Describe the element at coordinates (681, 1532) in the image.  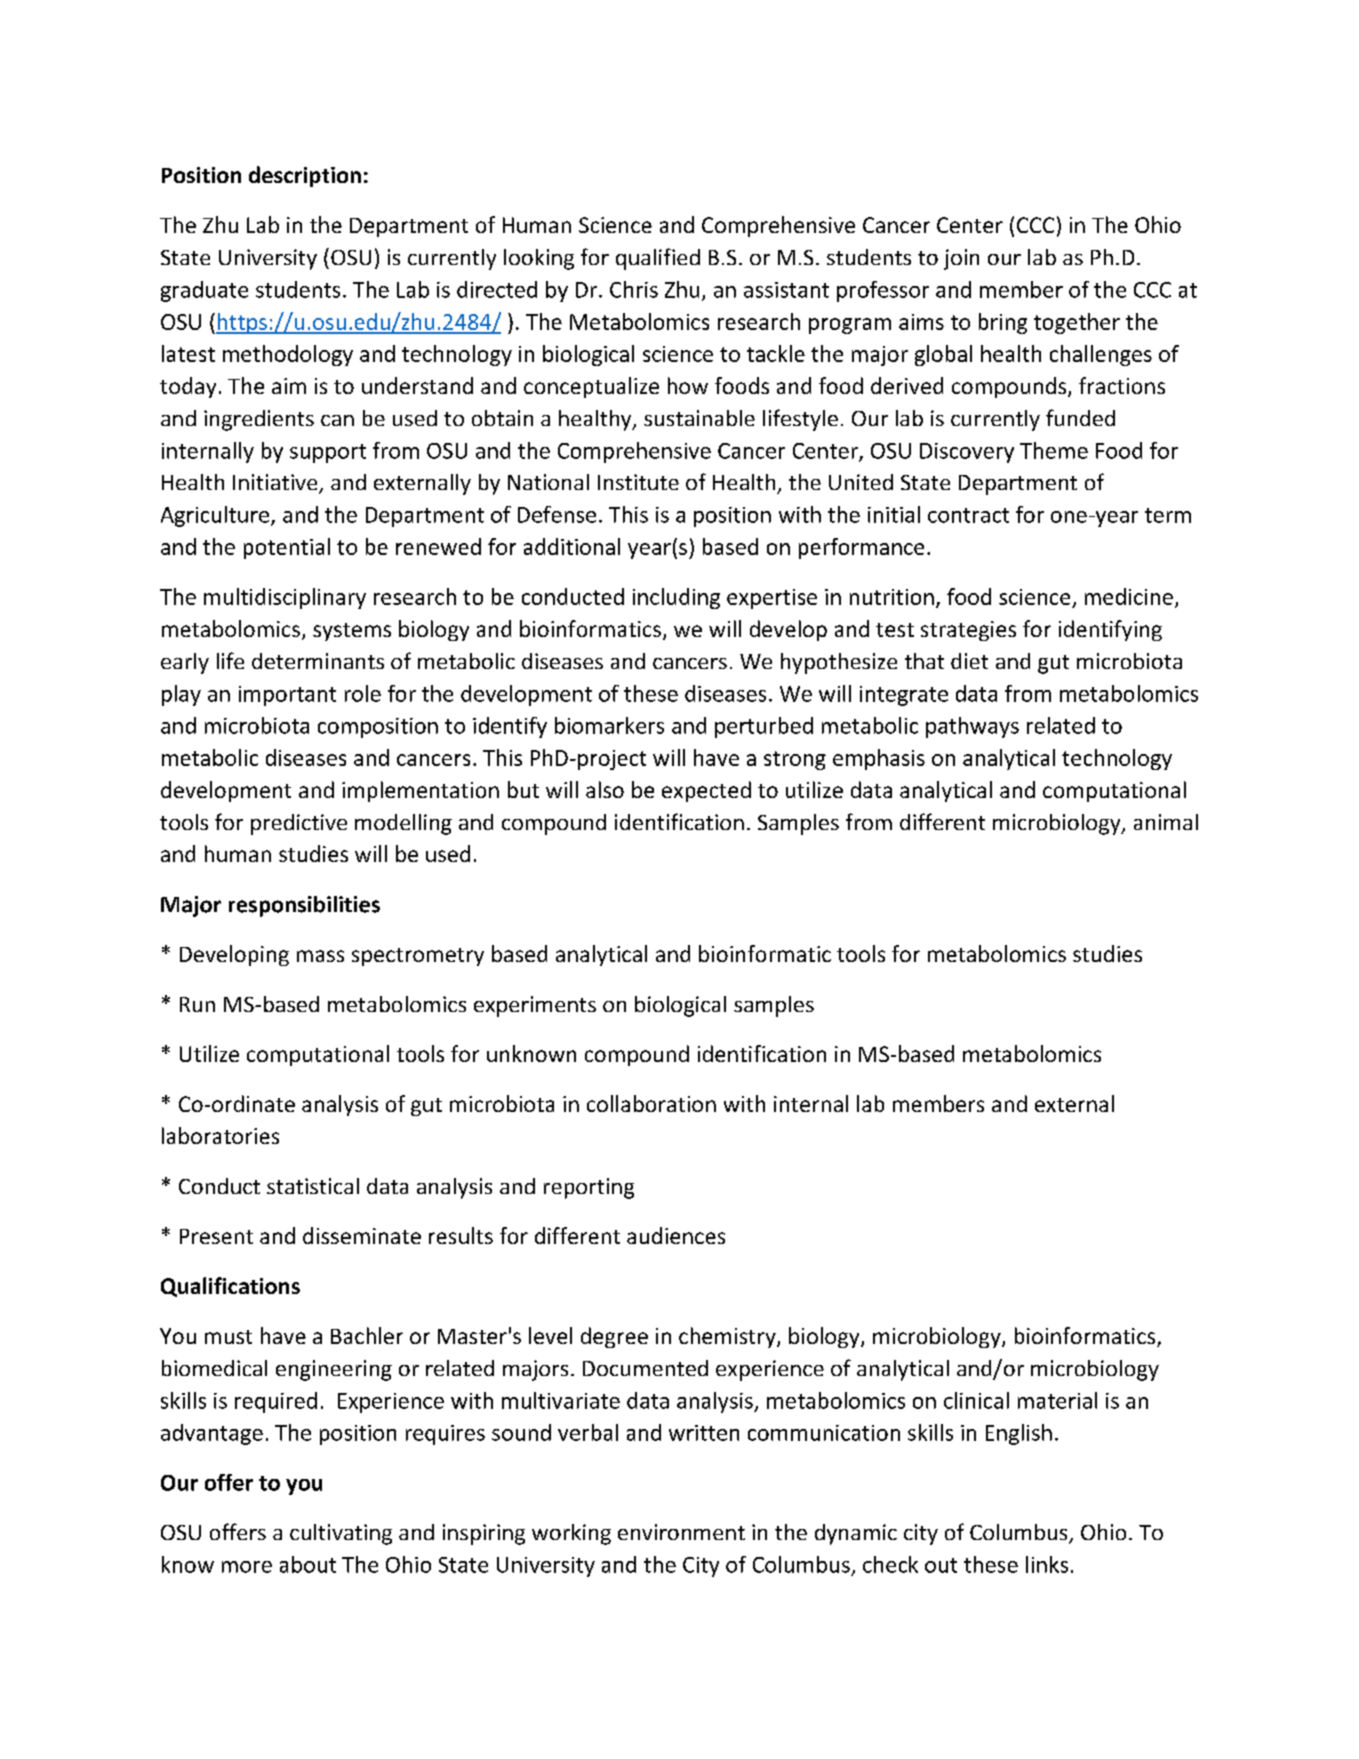
I see `environment` at that location.
